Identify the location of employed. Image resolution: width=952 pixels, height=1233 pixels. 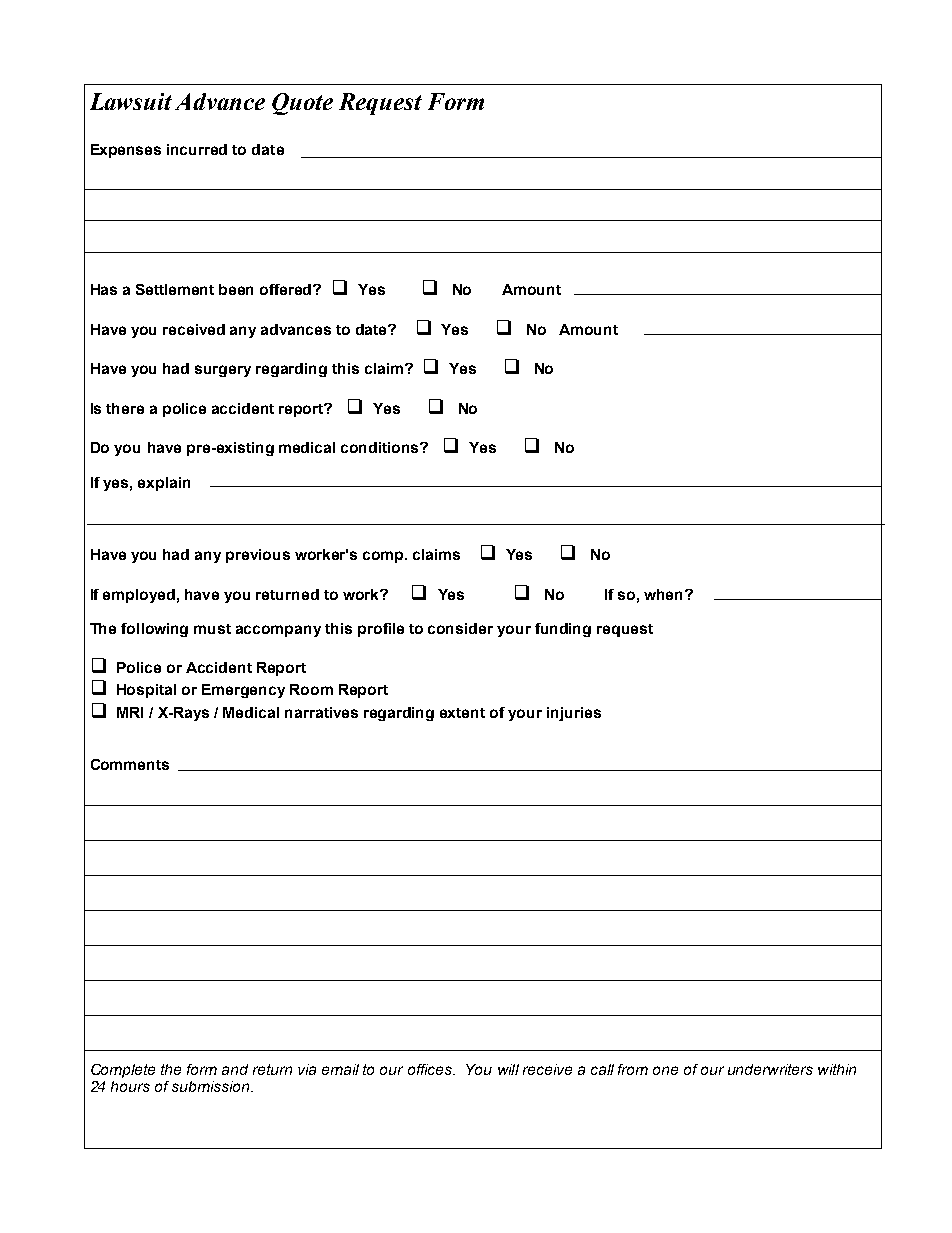
(139, 596).
